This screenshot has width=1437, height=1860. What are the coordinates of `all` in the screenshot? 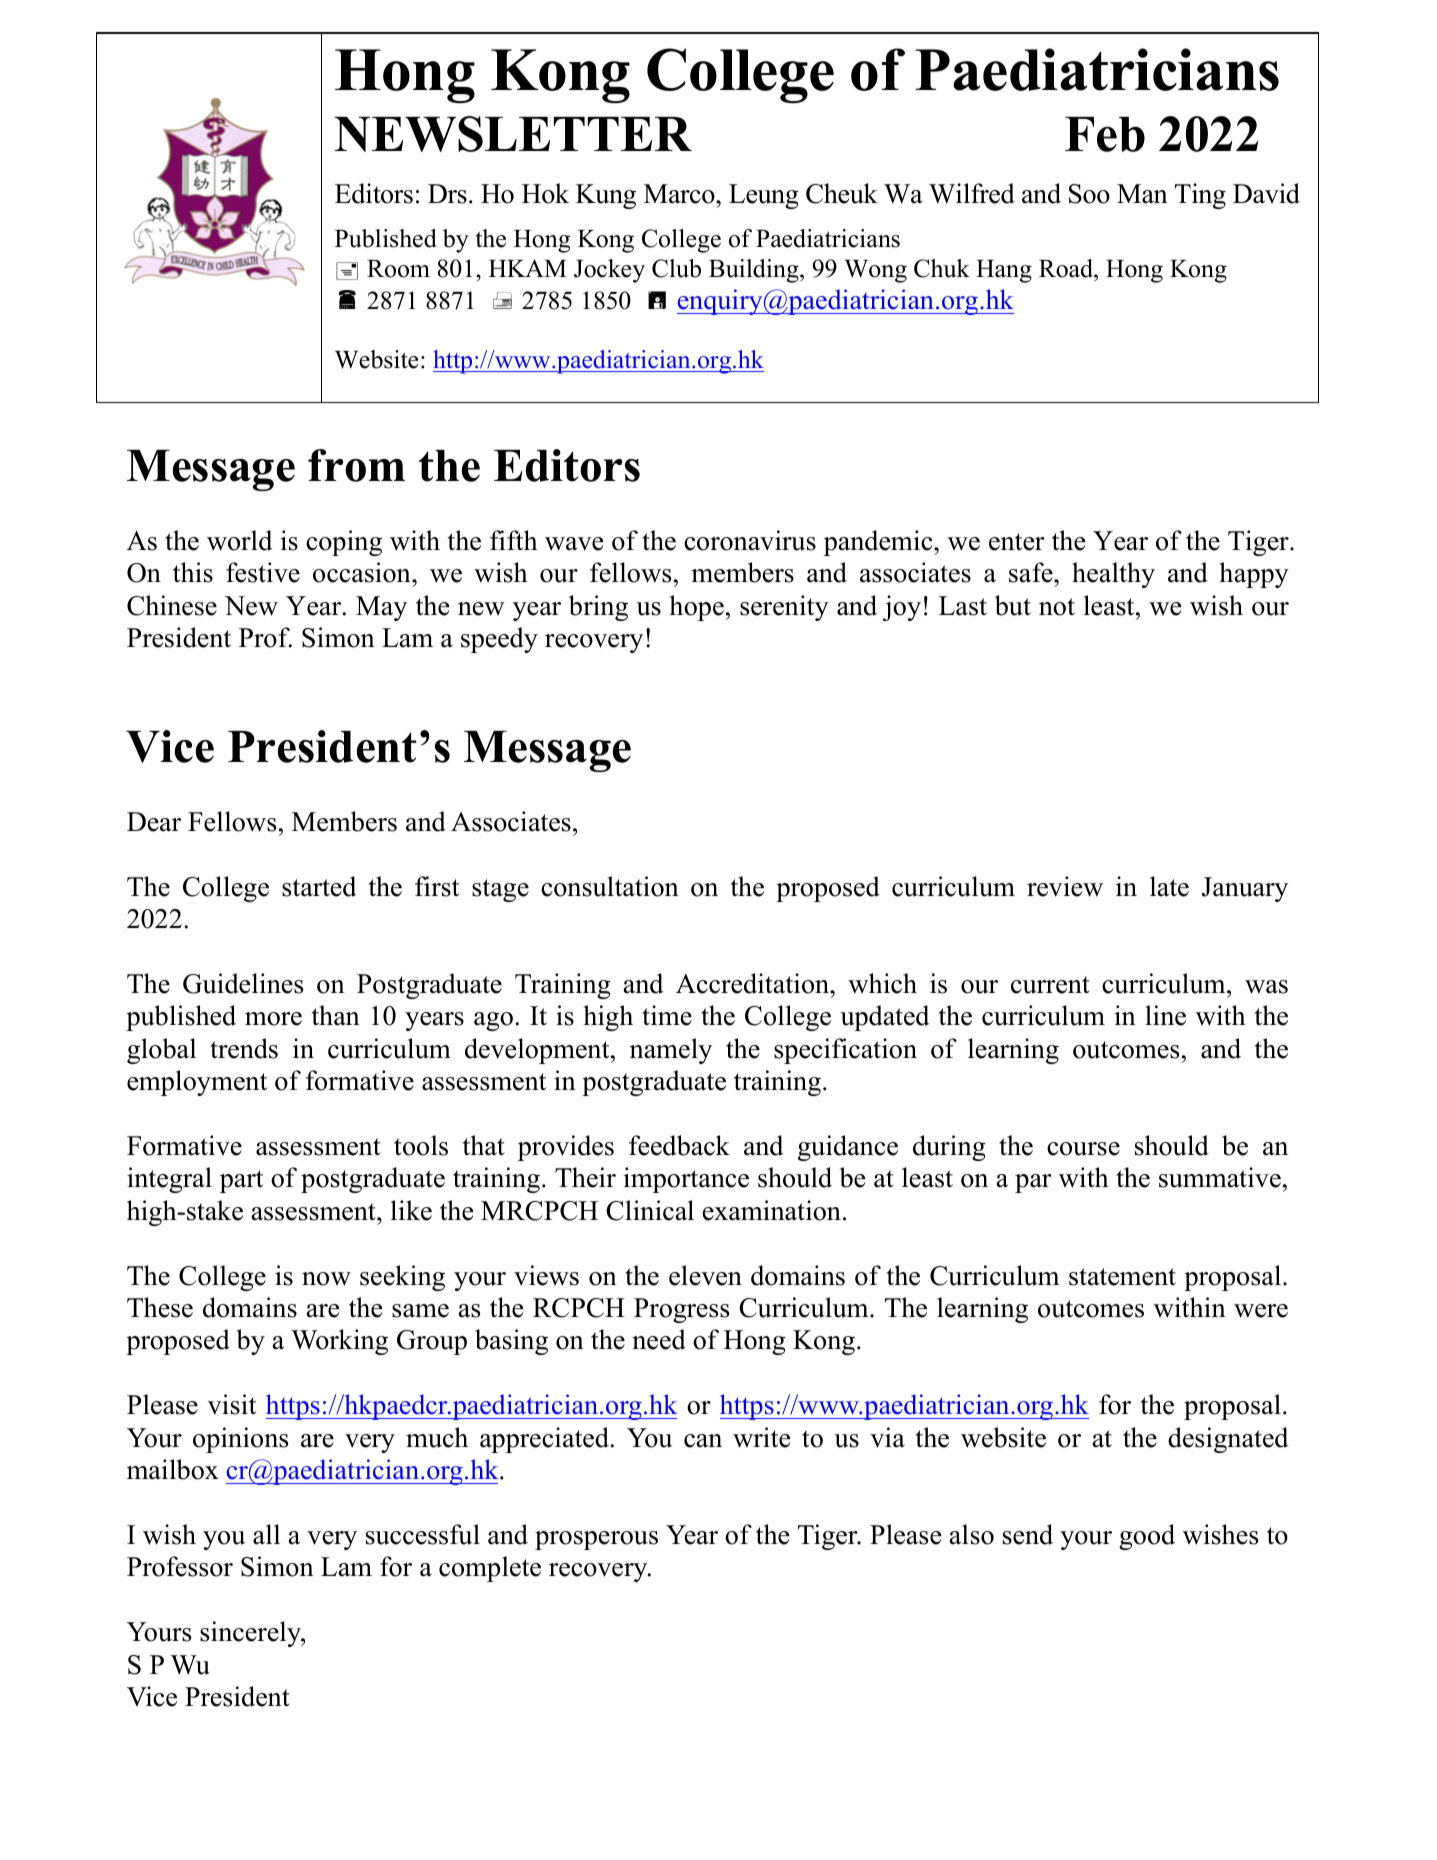 It's located at (266, 1534).
